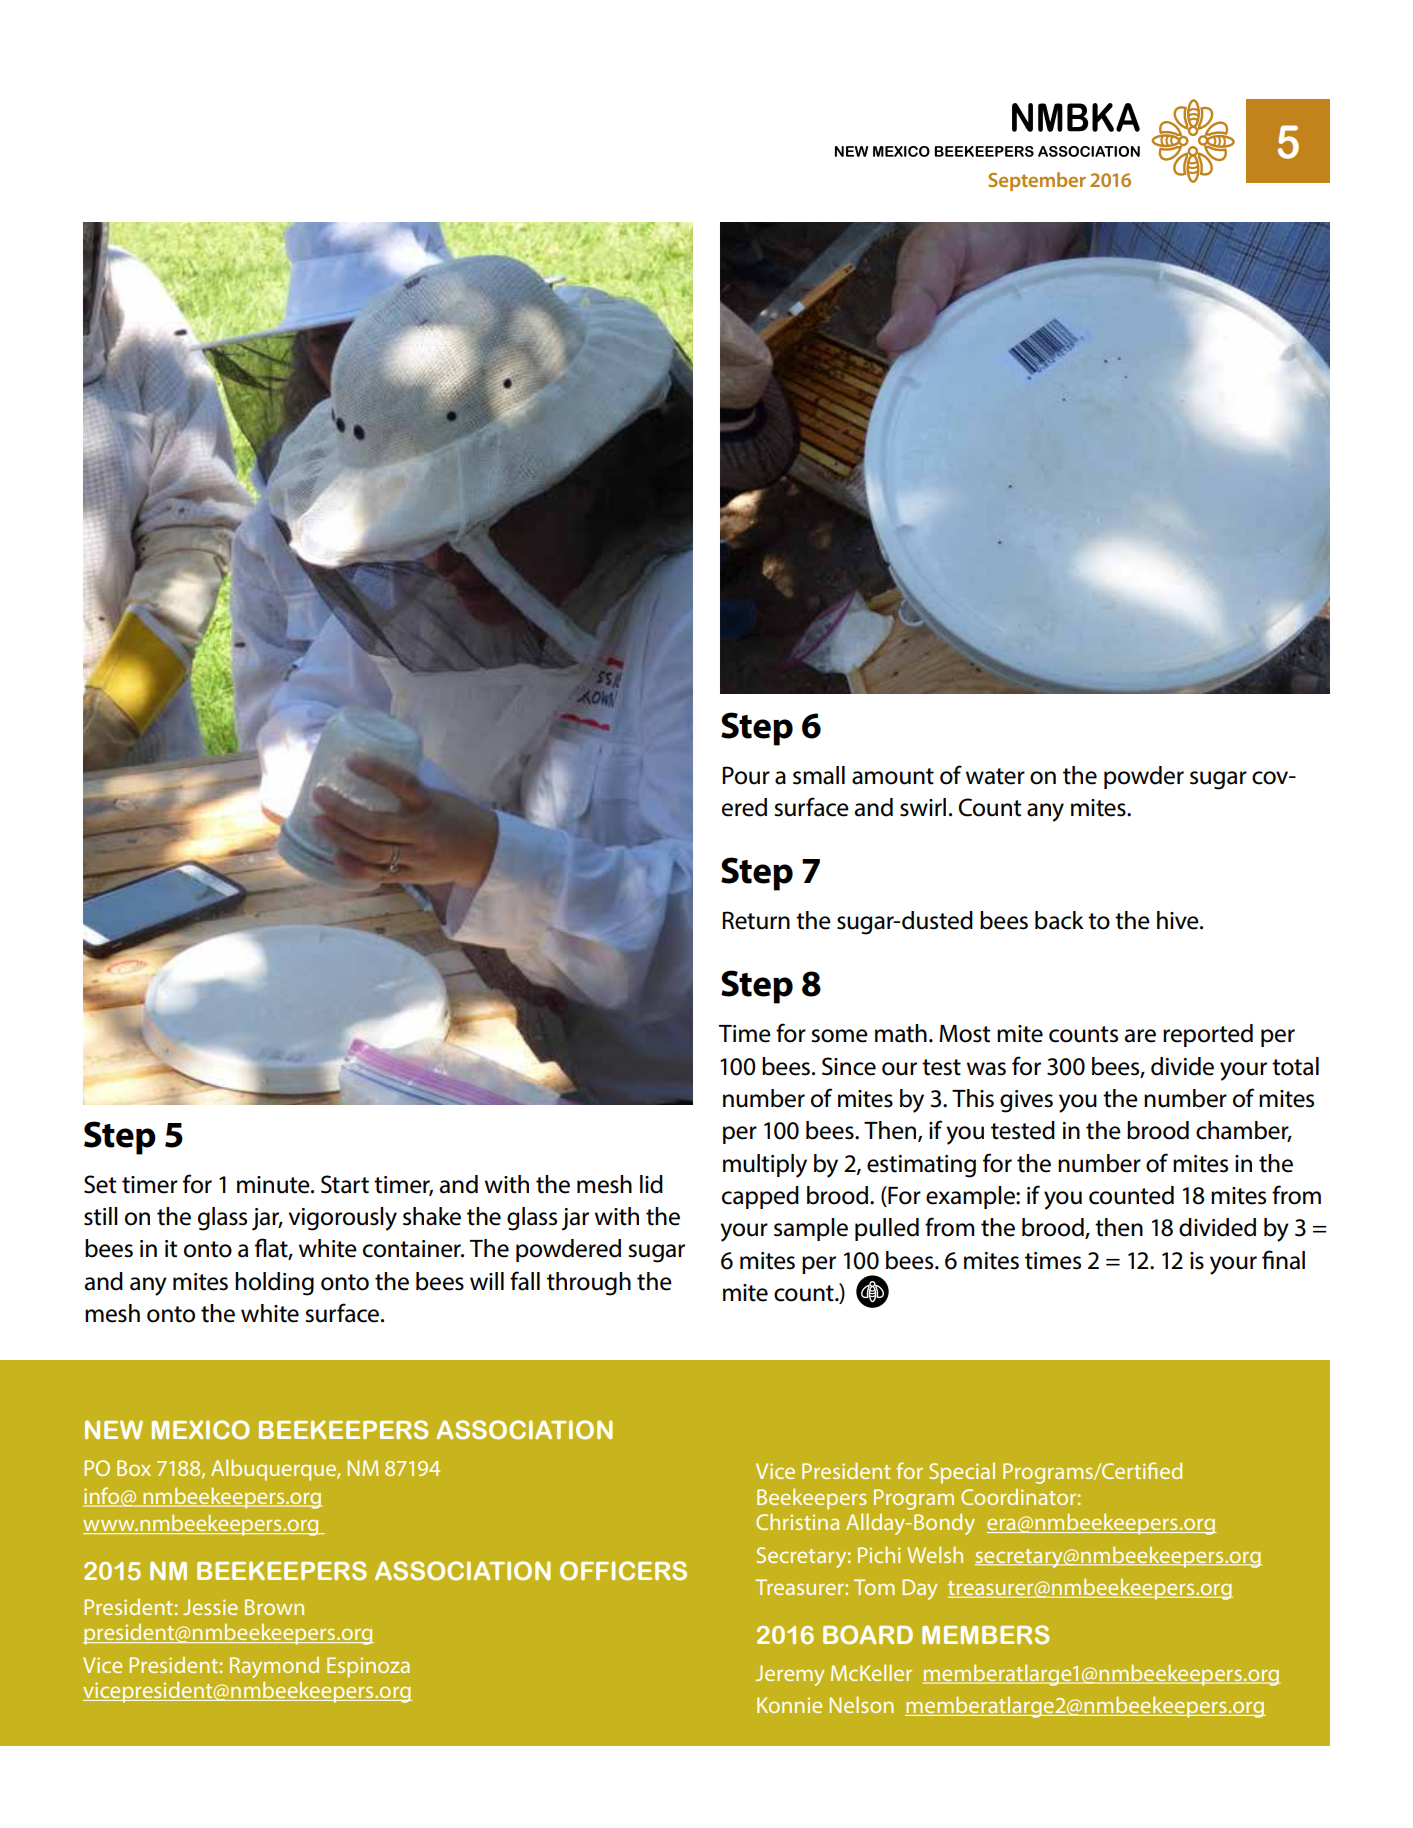  What do you see at coordinates (1037, 181) in the page?
I see `September` at bounding box center [1037, 181].
